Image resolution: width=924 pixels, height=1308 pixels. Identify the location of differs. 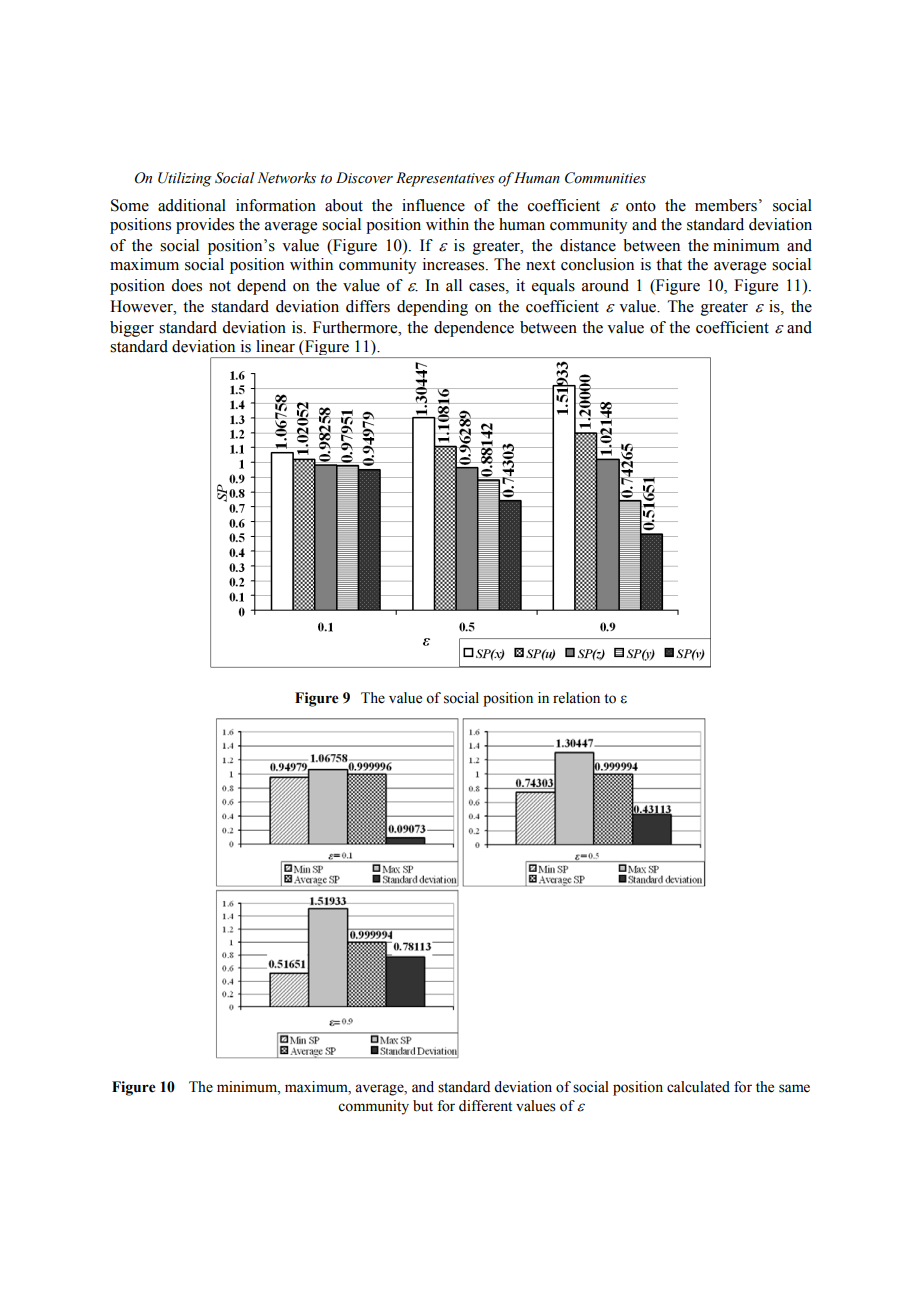
(368, 306).
